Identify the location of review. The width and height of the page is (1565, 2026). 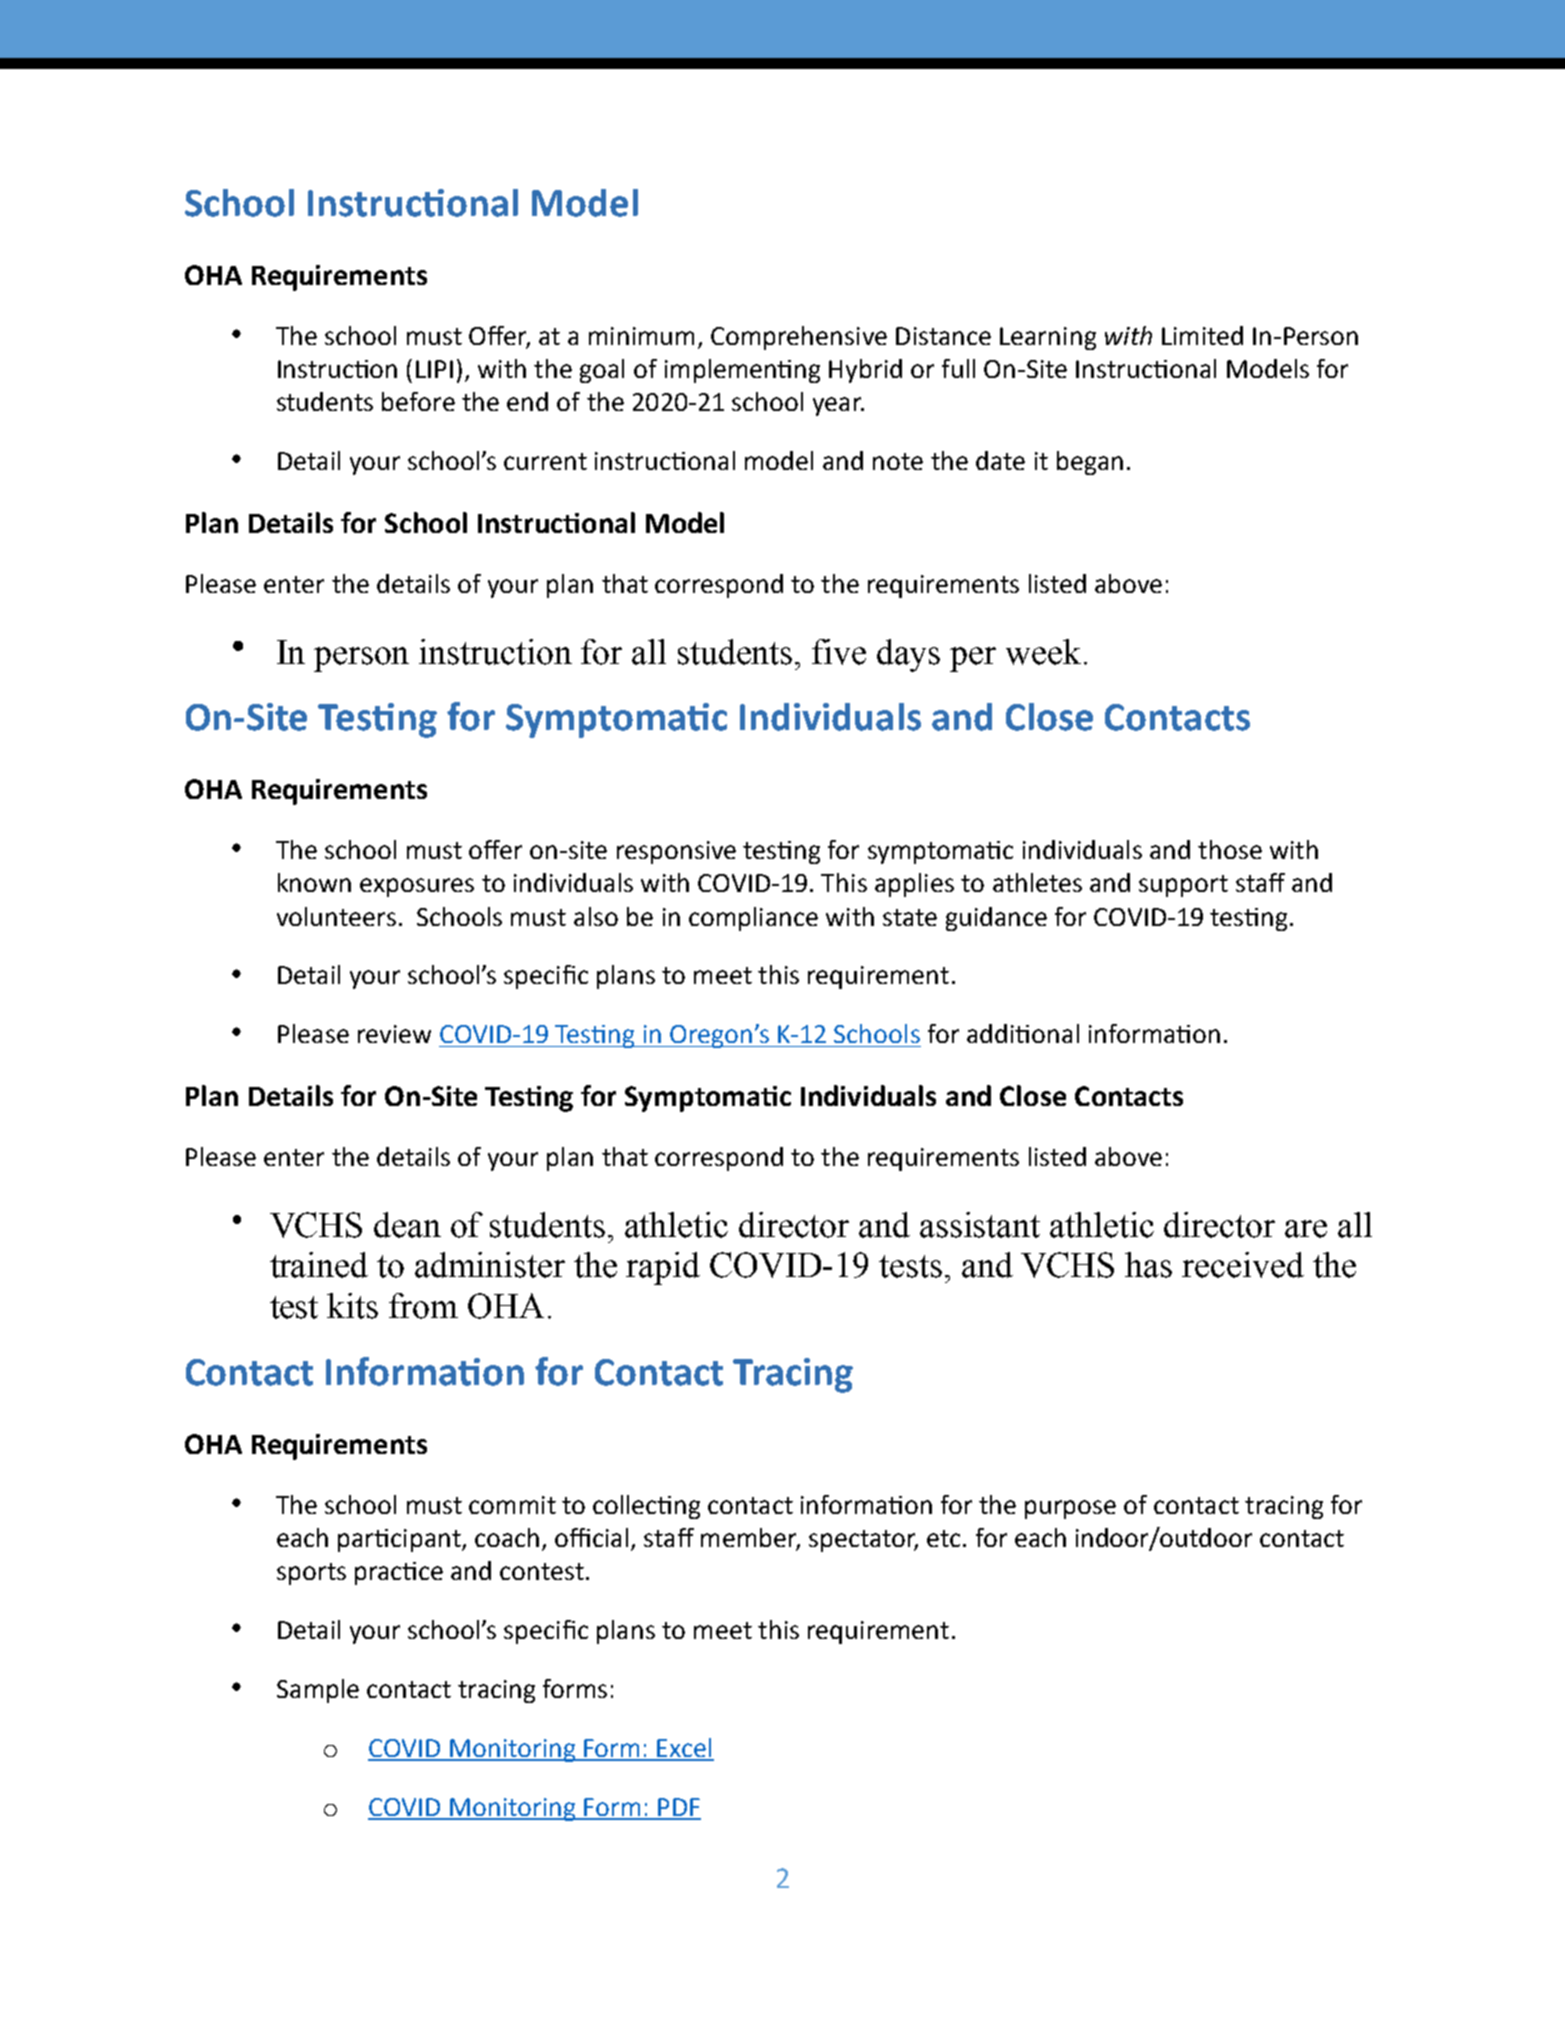
(394, 1034).
